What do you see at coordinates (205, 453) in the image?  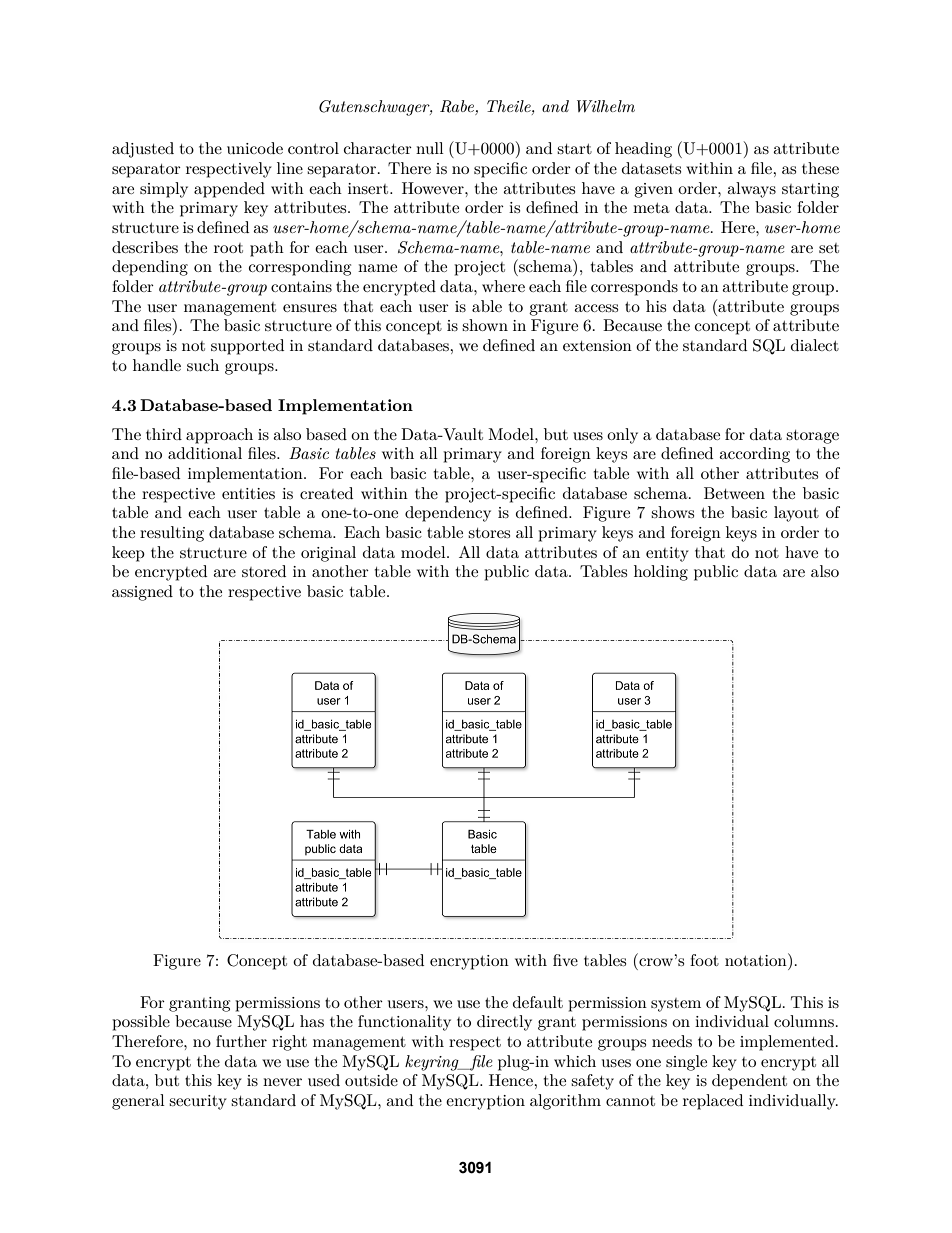 I see `additional` at bounding box center [205, 453].
